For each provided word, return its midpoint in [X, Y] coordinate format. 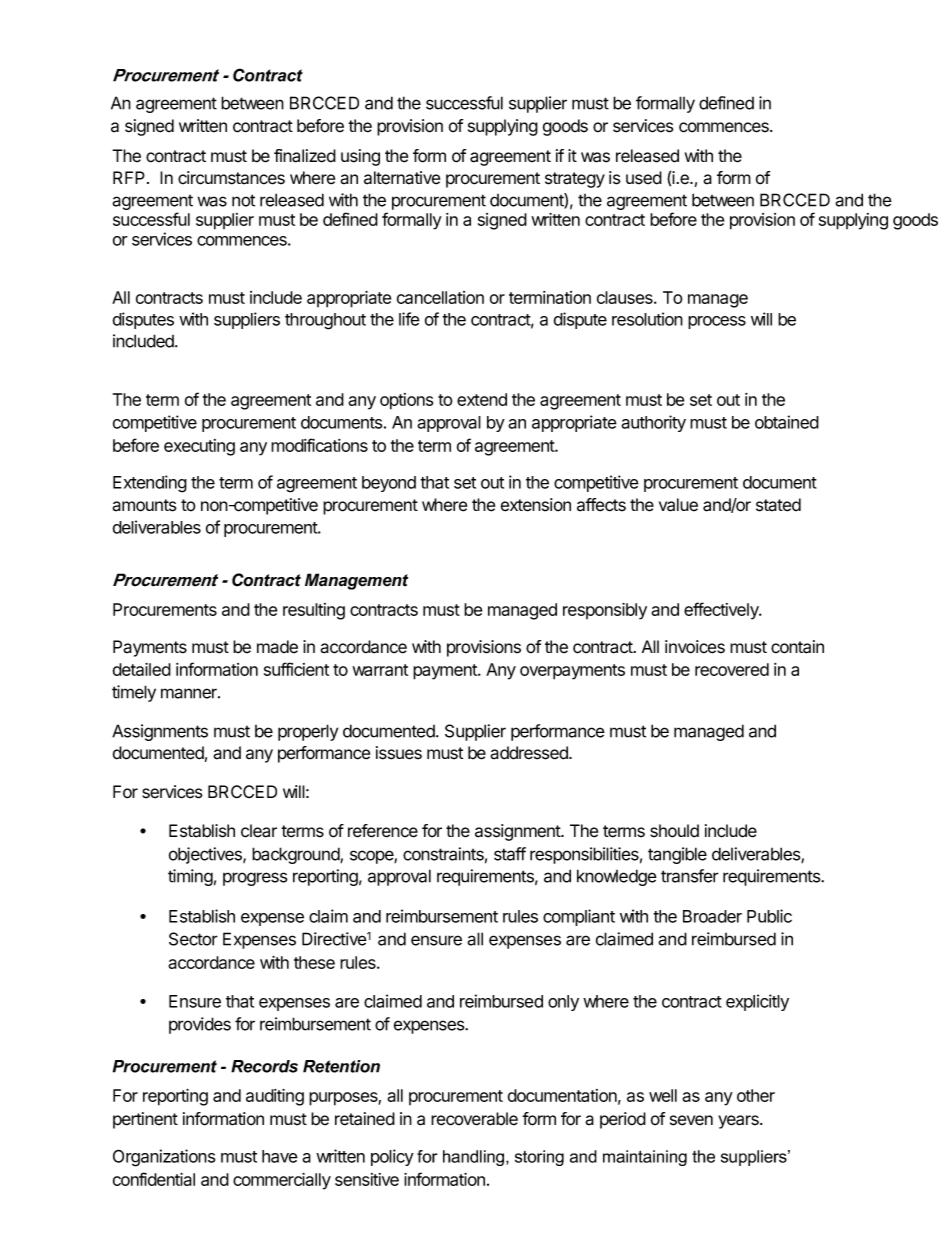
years [739, 1122]
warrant [380, 670]
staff [510, 854]
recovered [732, 669]
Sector [193, 939]
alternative [402, 178]
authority [653, 423]
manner [190, 693]
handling [475, 1158]
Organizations [164, 1158]
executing [199, 447]
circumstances [231, 178]
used [644, 178]
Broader [712, 916]
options [406, 401]
